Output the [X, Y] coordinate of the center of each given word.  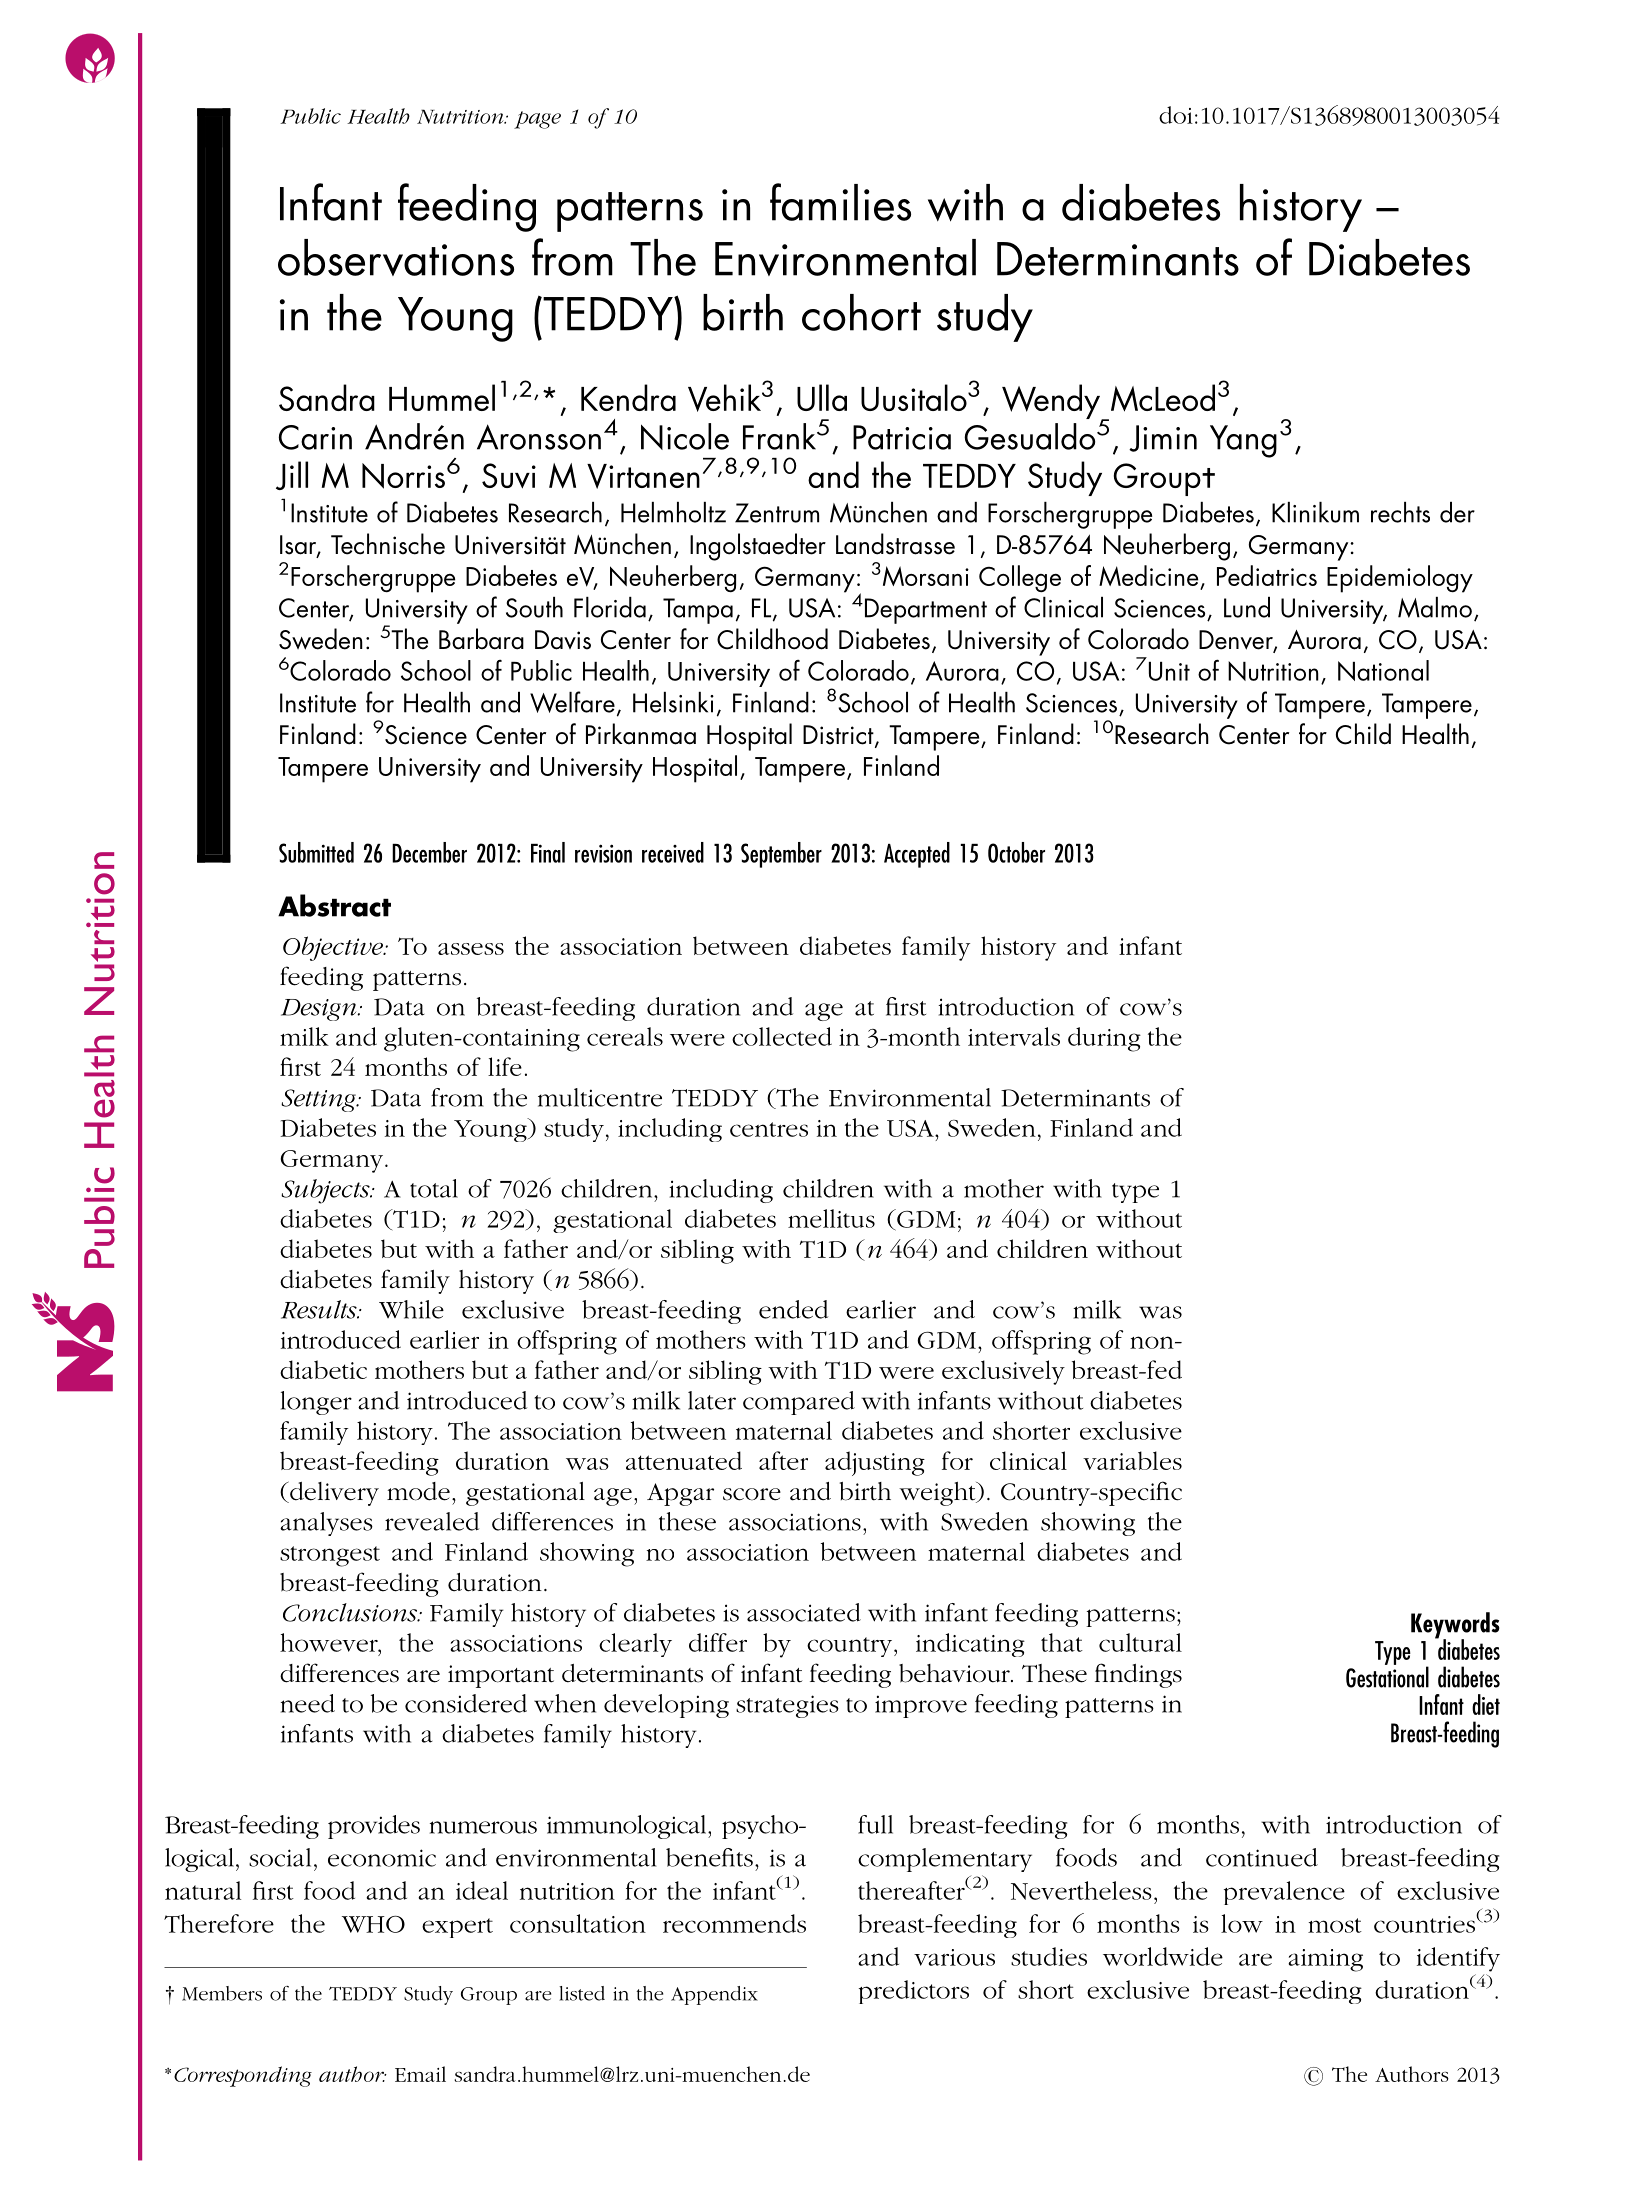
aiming [1325, 1960]
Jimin [1163, 438]
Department [926, 611]
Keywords [1455, 1626]
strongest [330, 1556]
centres [769, 1129]
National [1383, 670]
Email [420, 2074]
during [1104, 1039]
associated [804, 1612]
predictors [914, 1992]
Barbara [481, 639]
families [840, 202]
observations [396, 257]
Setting [319, 1100]
